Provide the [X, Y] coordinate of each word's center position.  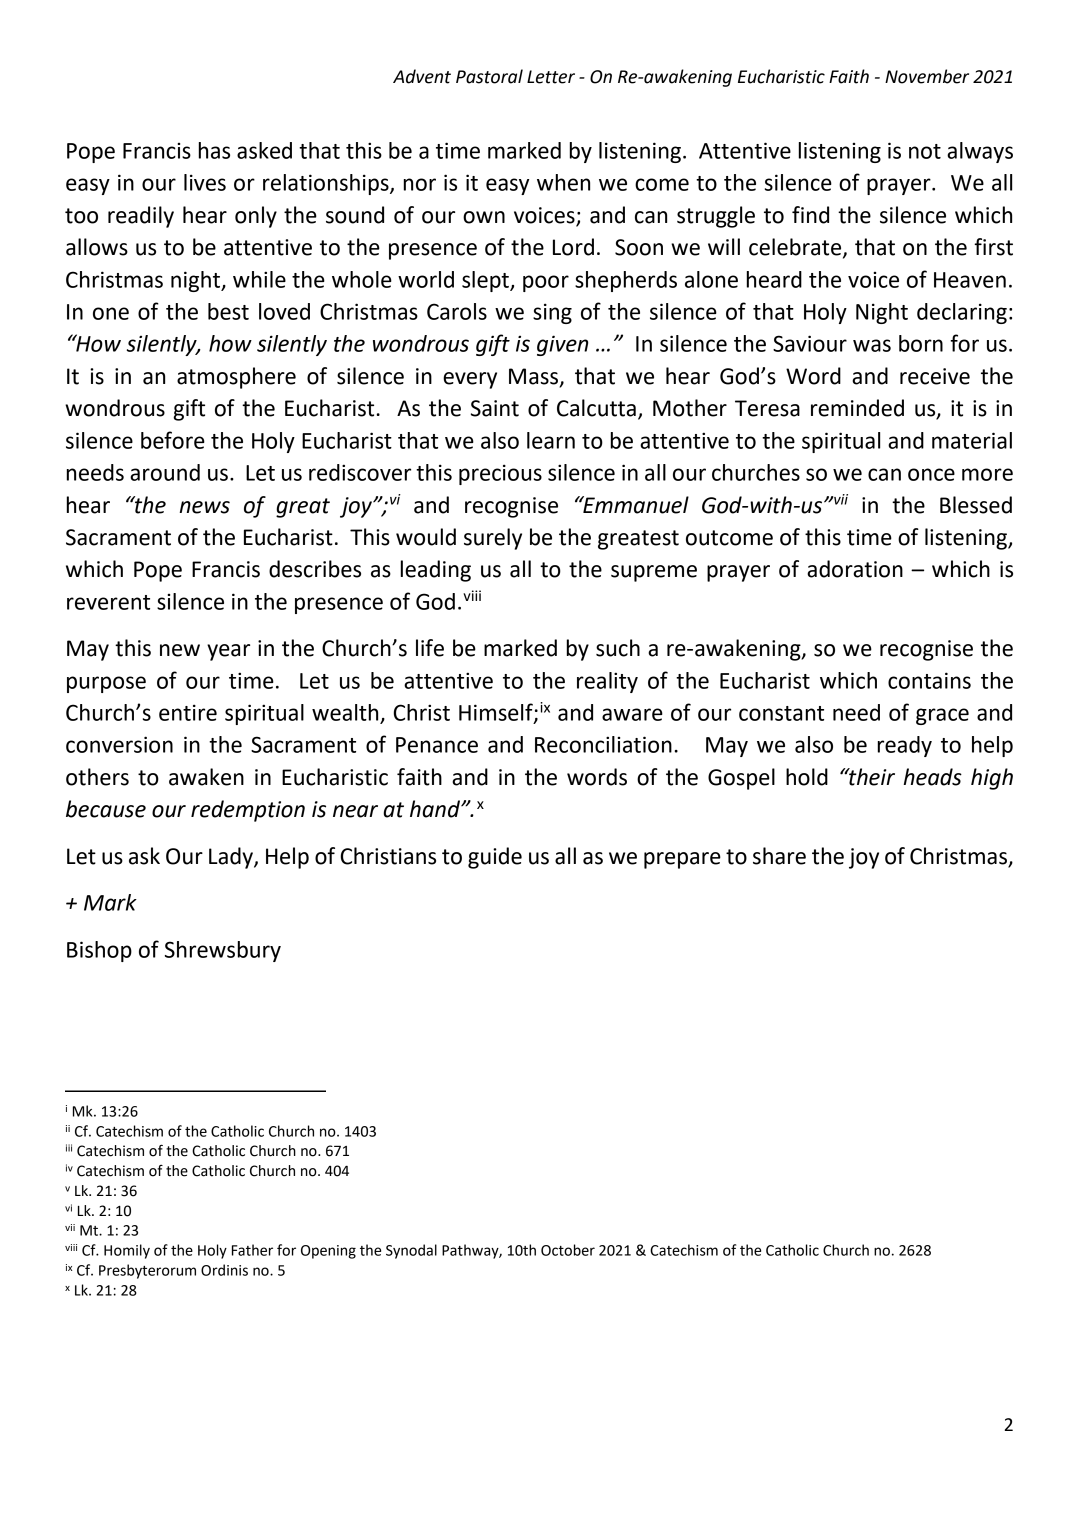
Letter [551, 77]
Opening [328, 1252]
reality [607, 682]
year [228, 652]
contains [929, 680]
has [214, 150]
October [568, 1250]
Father [252, 1250]
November [927, 76]
